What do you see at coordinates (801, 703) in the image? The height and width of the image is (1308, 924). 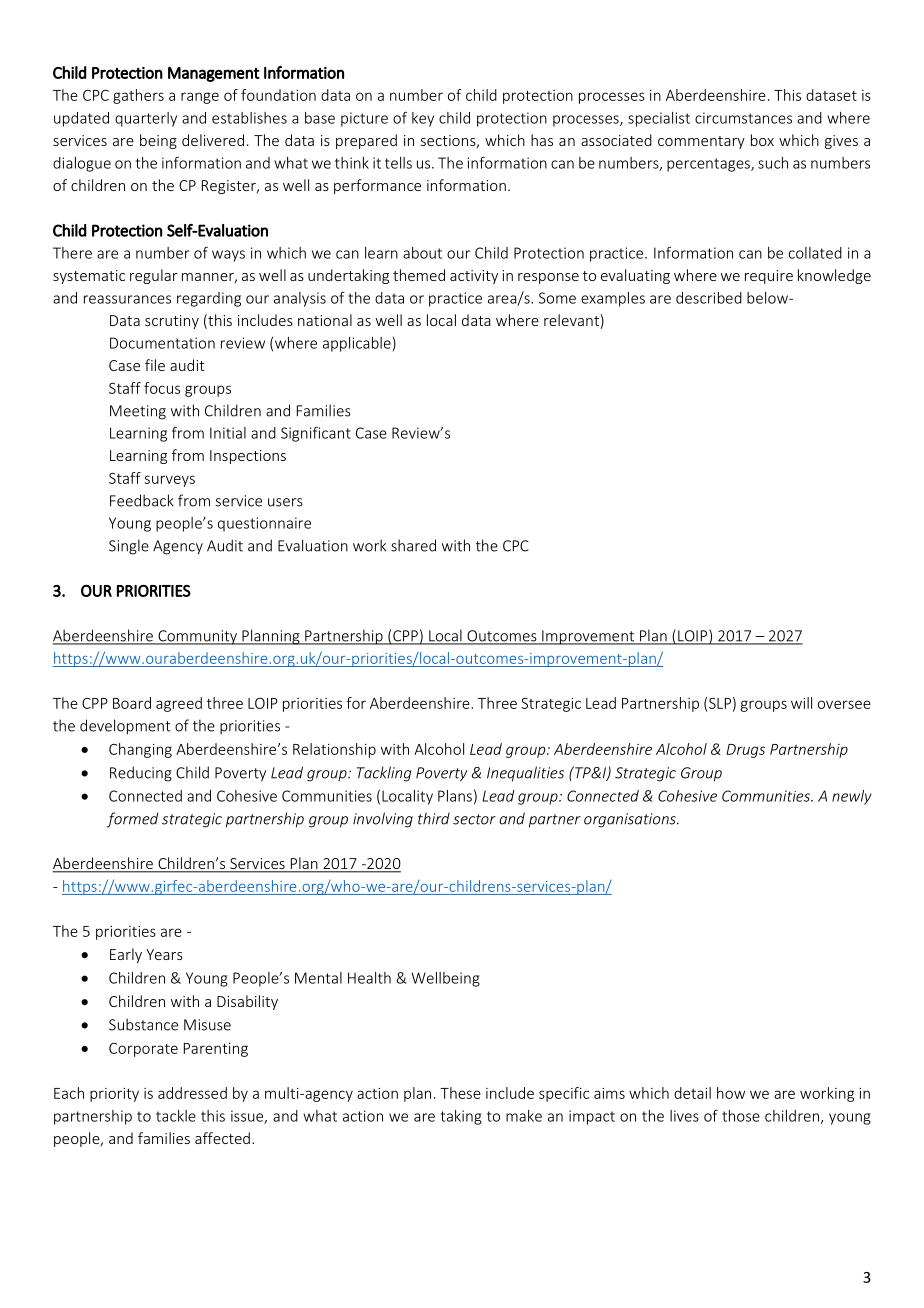 I see `will` at bounding box center [801, 703].
